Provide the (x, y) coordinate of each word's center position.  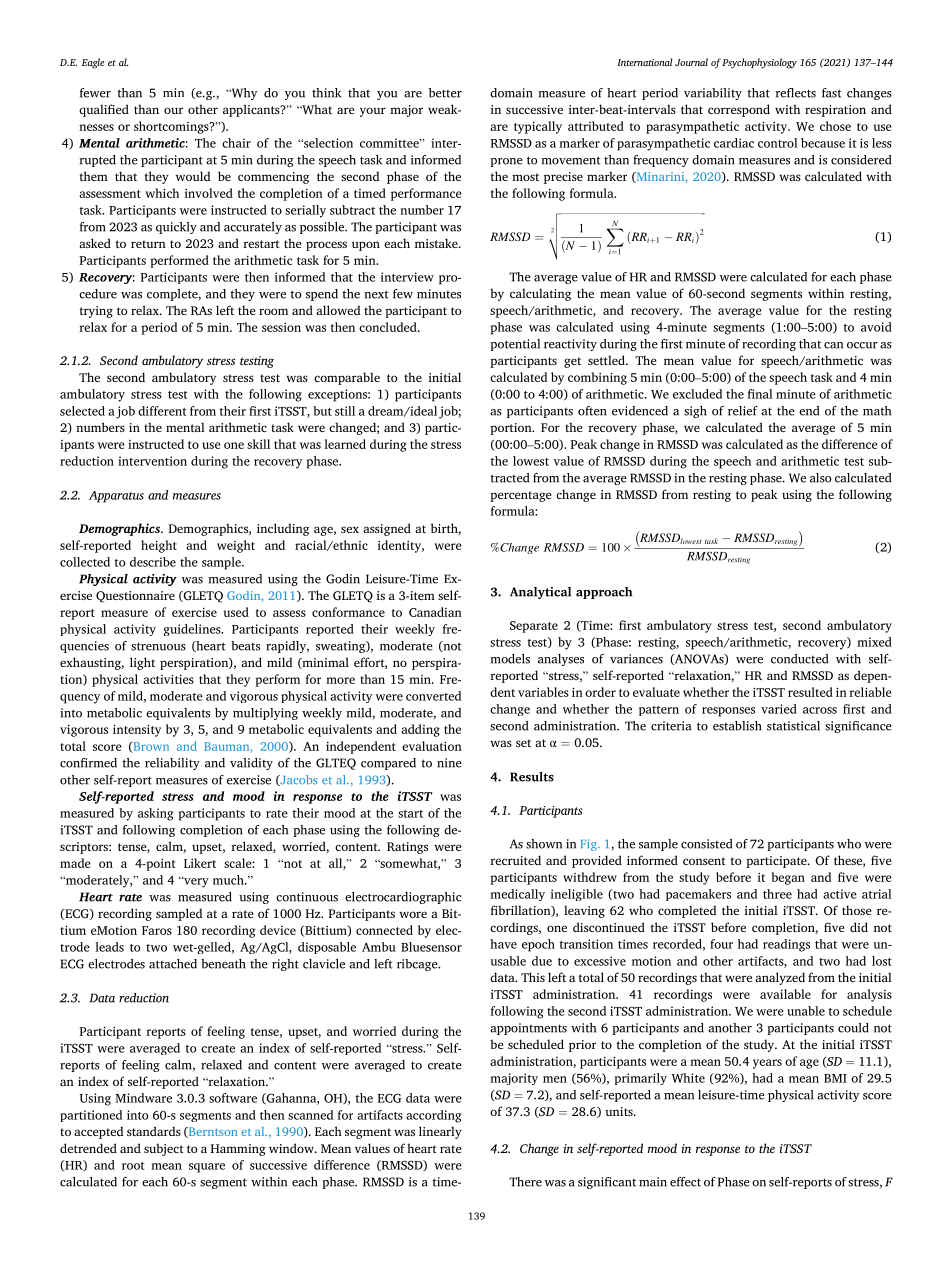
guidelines (193, 630)
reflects (795, 93)
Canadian (435, 612)
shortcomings (172, 127)
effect (685, 1182)
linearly (440, 1132)
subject (164, 1149)
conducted (799, 659)
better (445, 93)
